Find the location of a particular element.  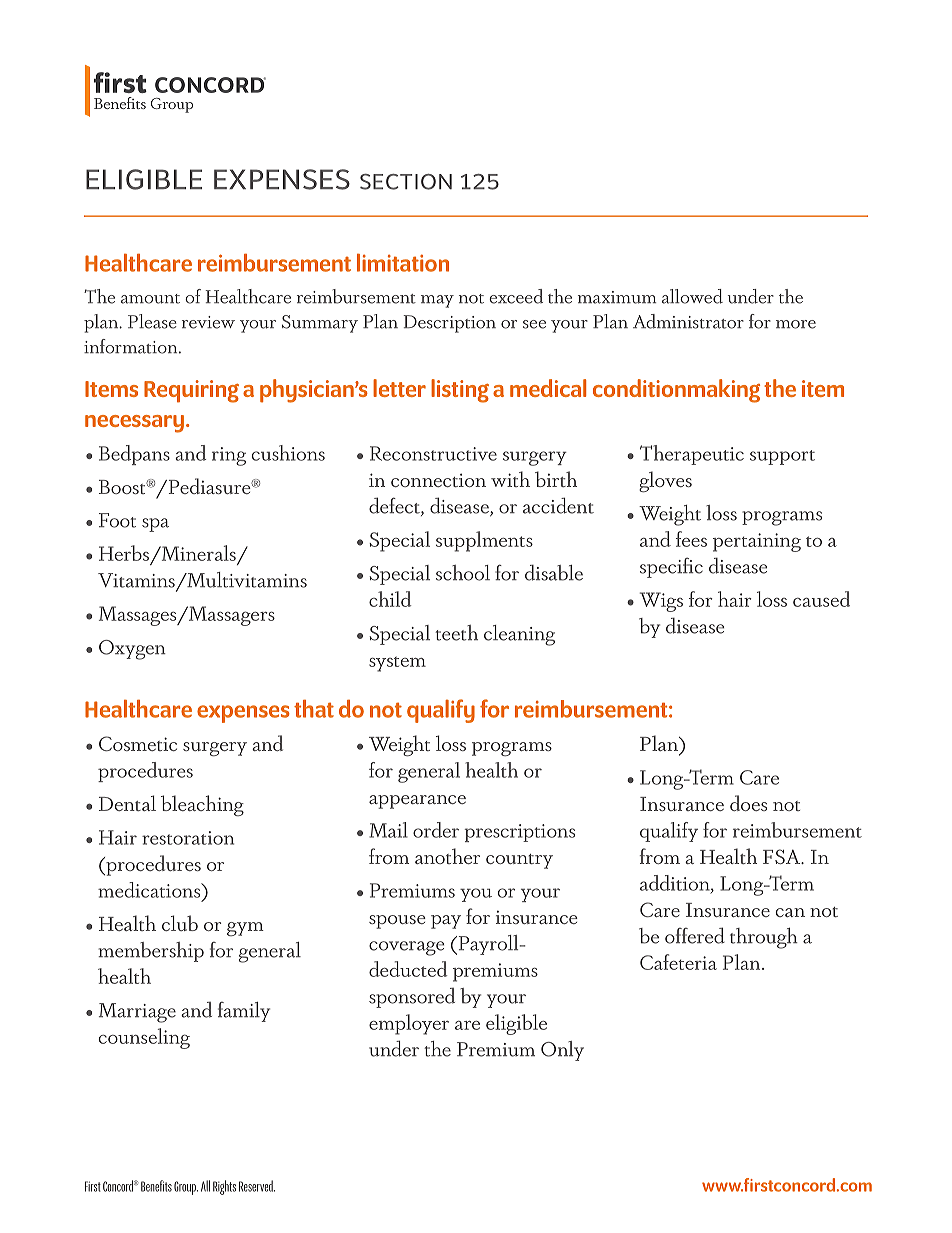

Oxygen is located at coordinates (132, 650).
